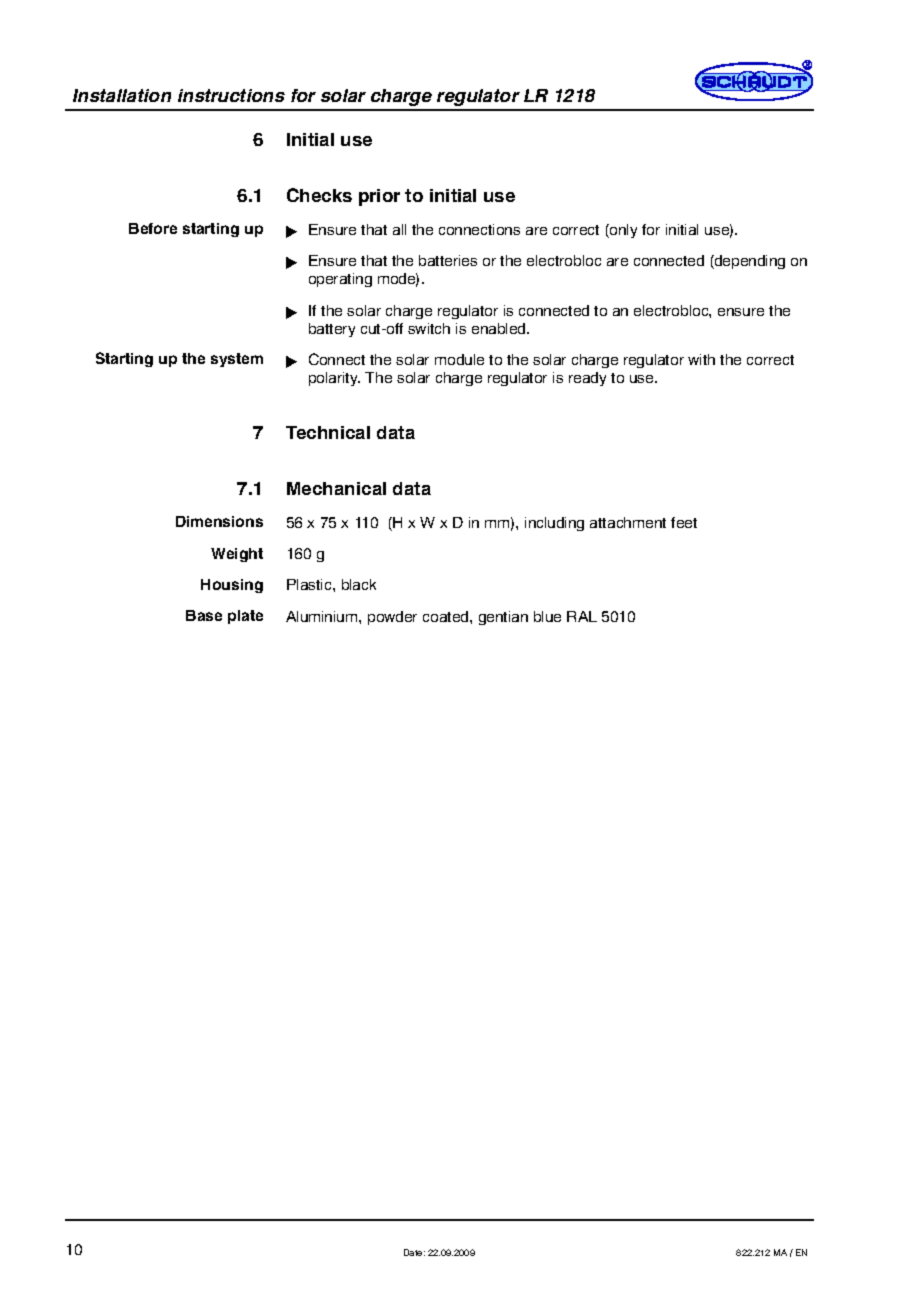 The width and height of the screenshot is (924, 1308). I want to click on batteries, so click(448, 260).
